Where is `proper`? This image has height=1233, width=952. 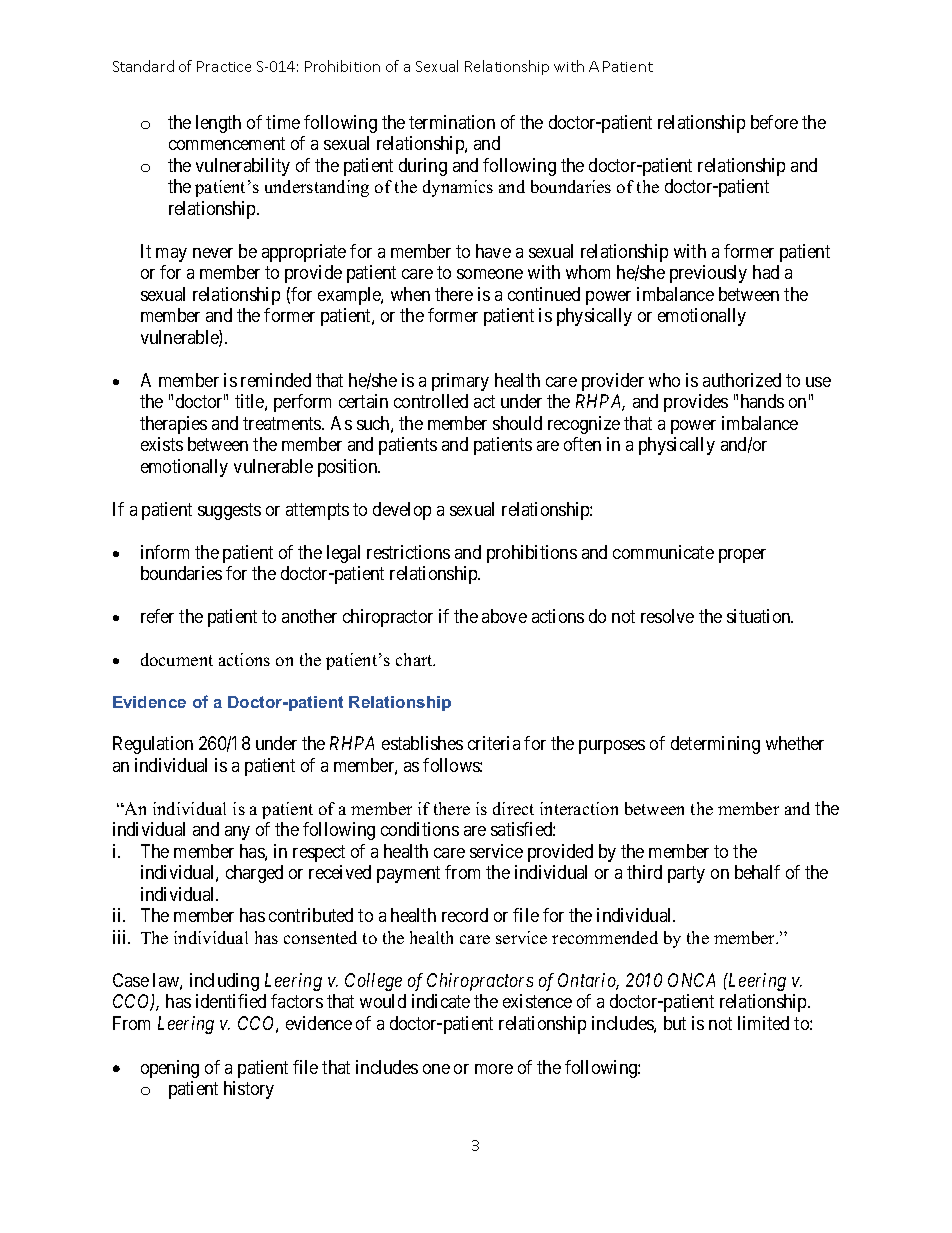 proper is located at coordinates (742, 556).
